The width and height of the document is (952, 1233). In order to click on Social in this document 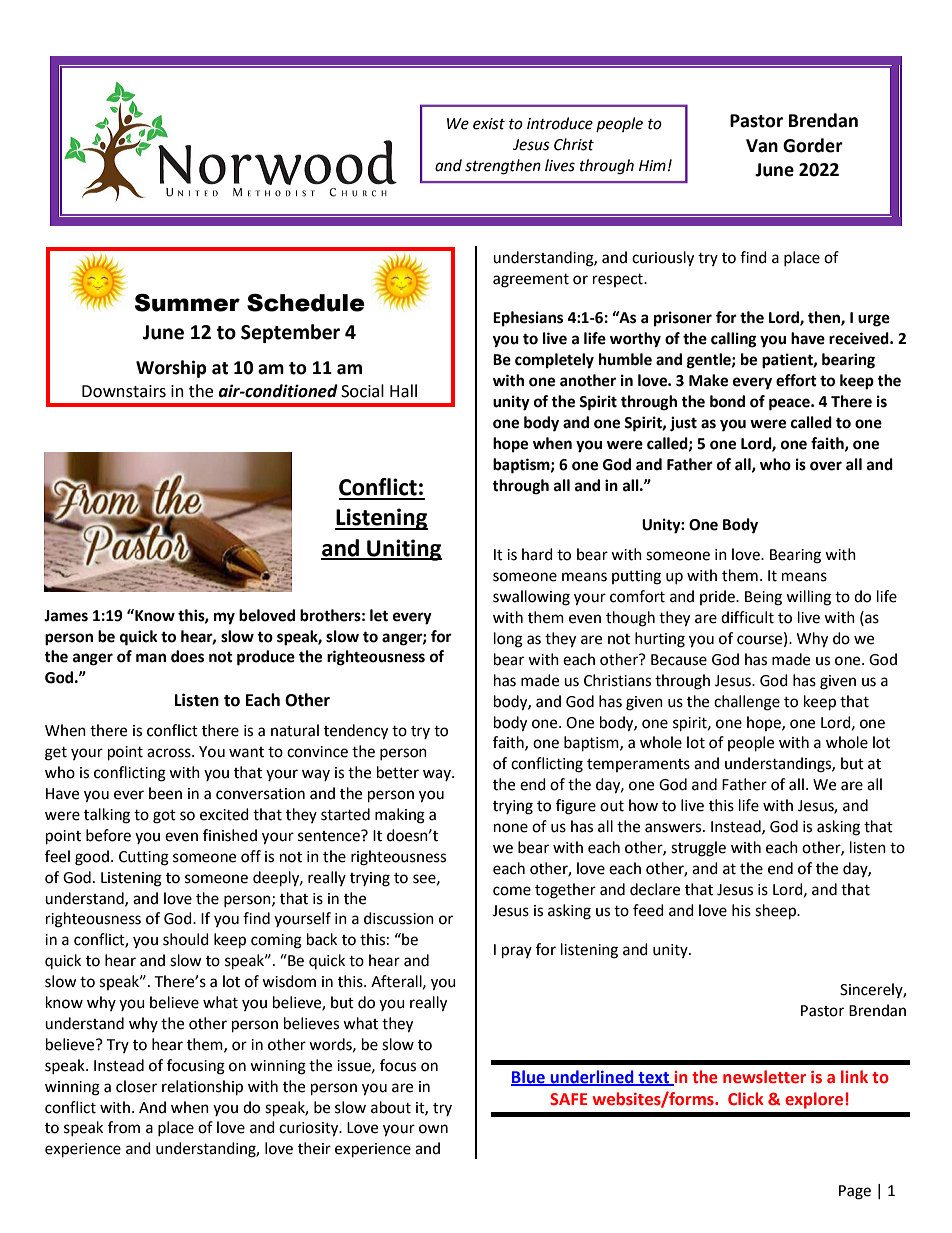, I will do `click(362, 391)`.
